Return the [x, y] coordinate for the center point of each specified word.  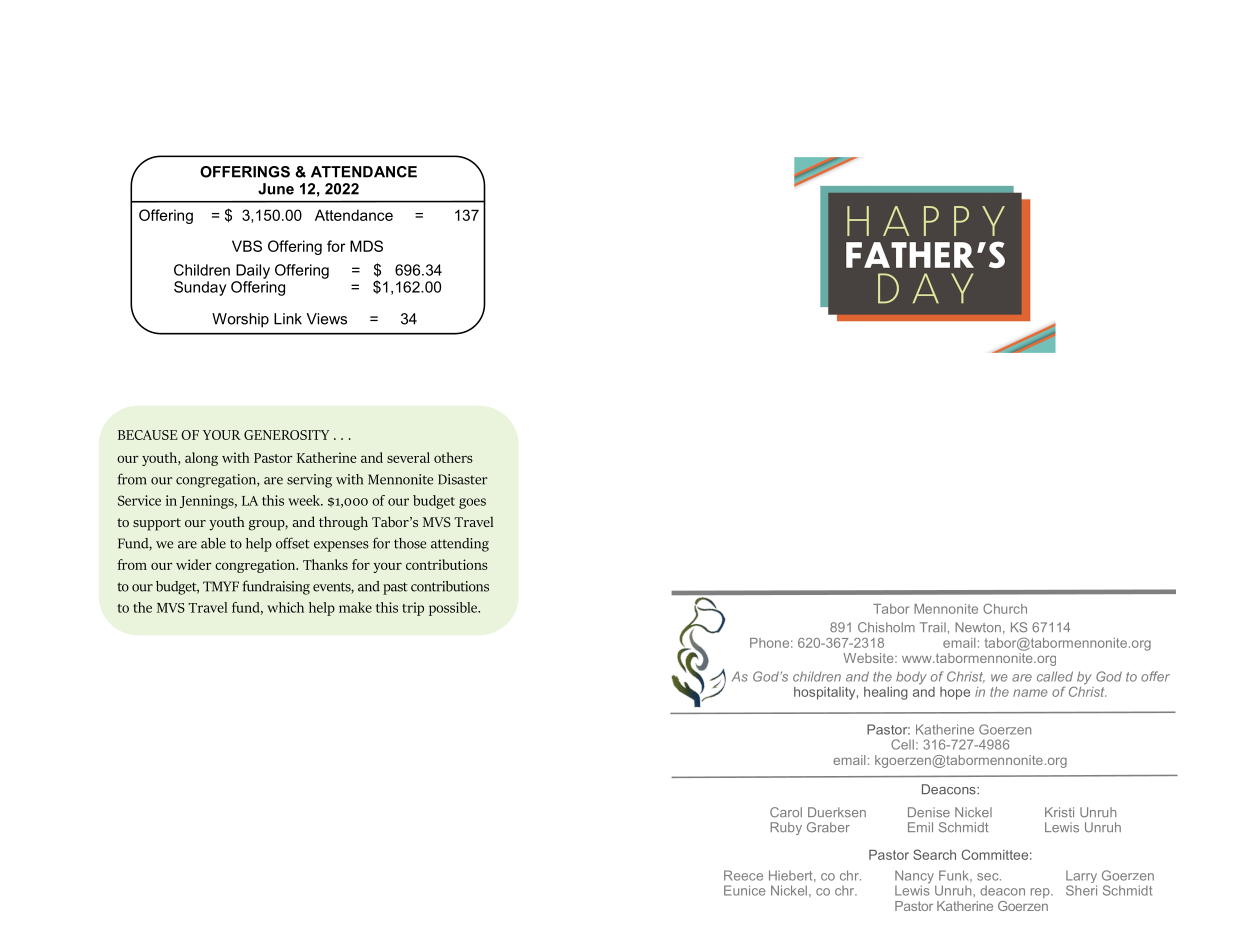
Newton [978, 627]
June [276, 189]
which [285, 607]
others [453, 457]
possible [454, 609]
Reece [743, 875]
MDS [366, 246]
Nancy [915, 878]
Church [1005, 608]
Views [326, 319]
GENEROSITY [286, 435]
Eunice [745, 890]
